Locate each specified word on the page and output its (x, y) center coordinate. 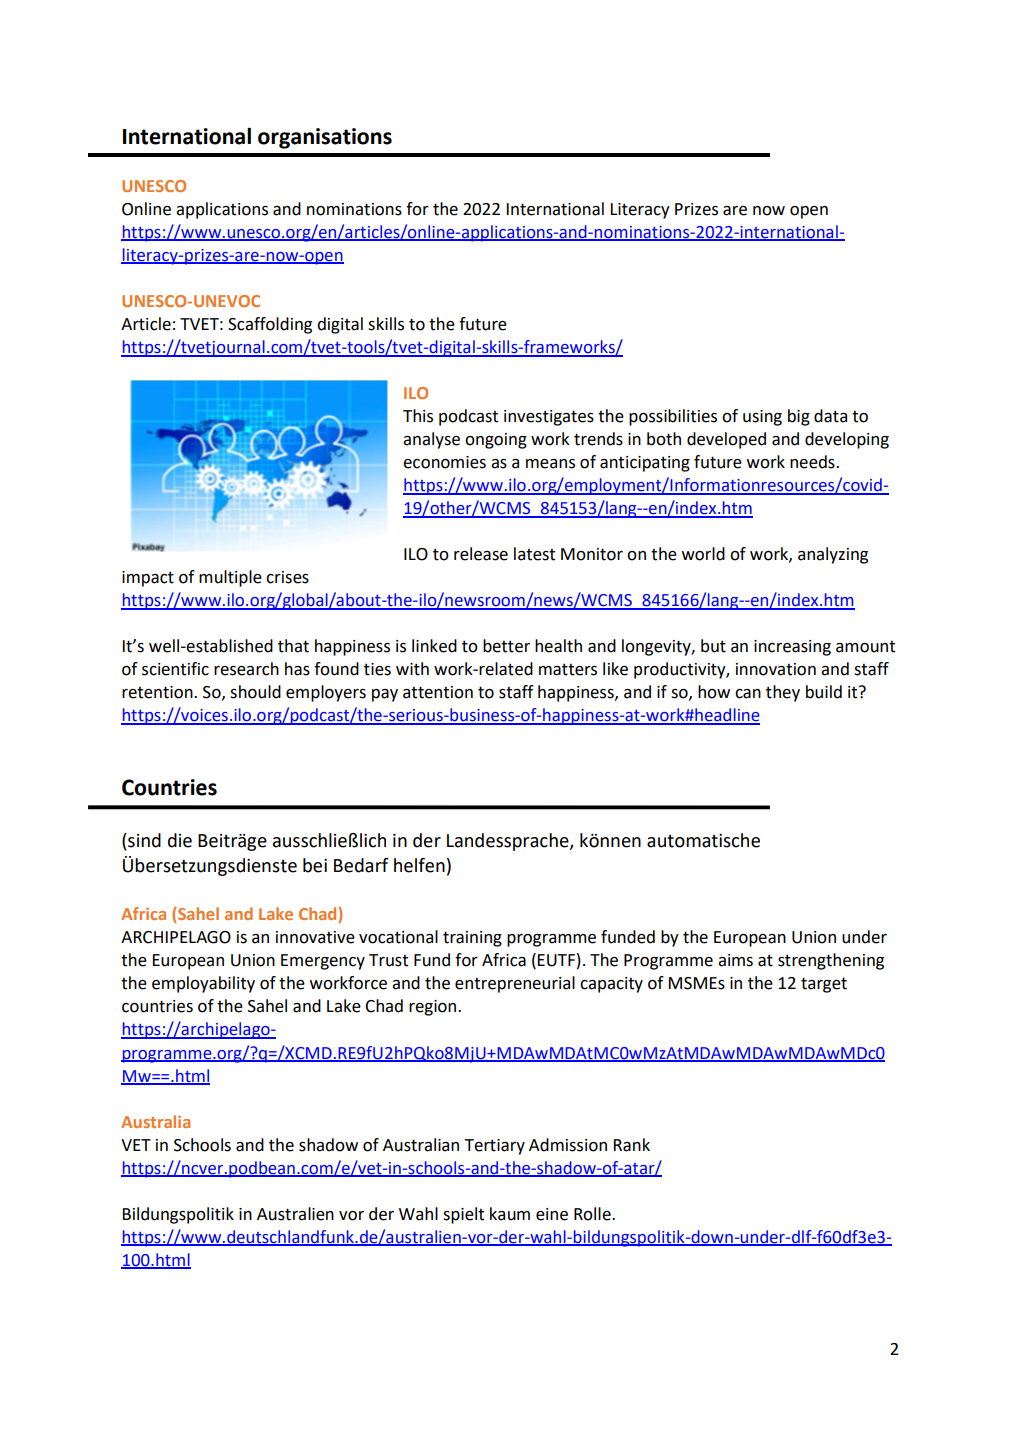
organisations (325, 138)
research (246, 669)
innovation (776, 669)
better (506, 646)
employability (203, 984)
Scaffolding (270, 325)
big (799, 417)
